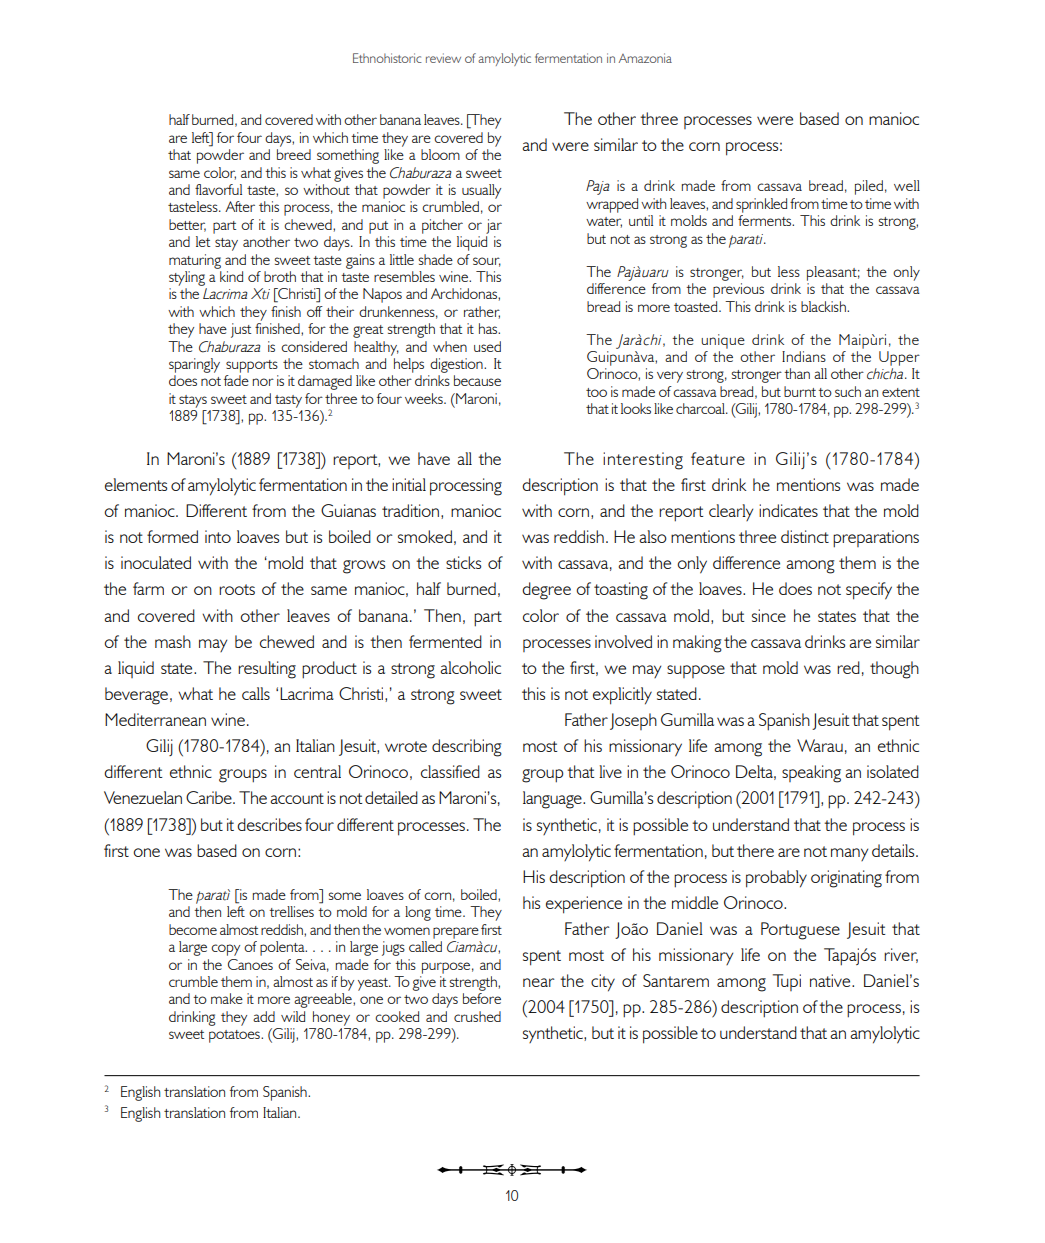 The height and width of the screenshot is (1243, 1045). I want to click on make, so click(227, 998).
